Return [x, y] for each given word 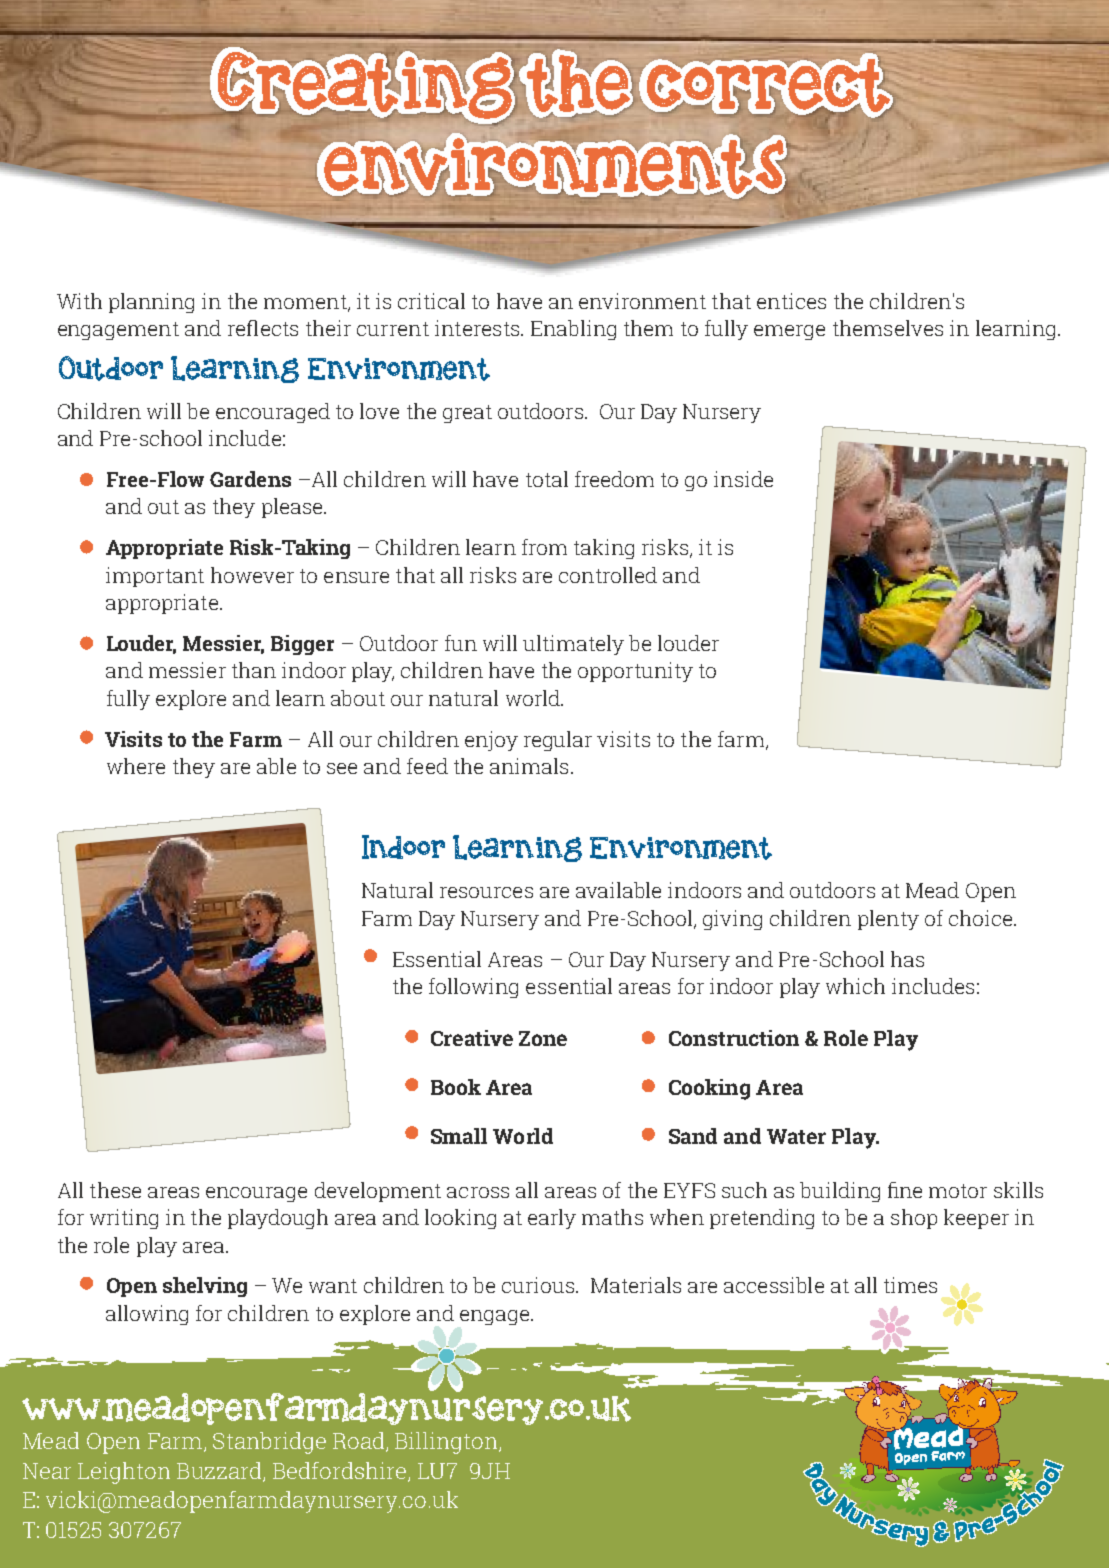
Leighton [124, 1473]
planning [151, 303]
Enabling [573, 330]
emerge [789, 332]
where [136, 766]
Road [360, 1442]
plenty [888, 920]
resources [486, 892]
